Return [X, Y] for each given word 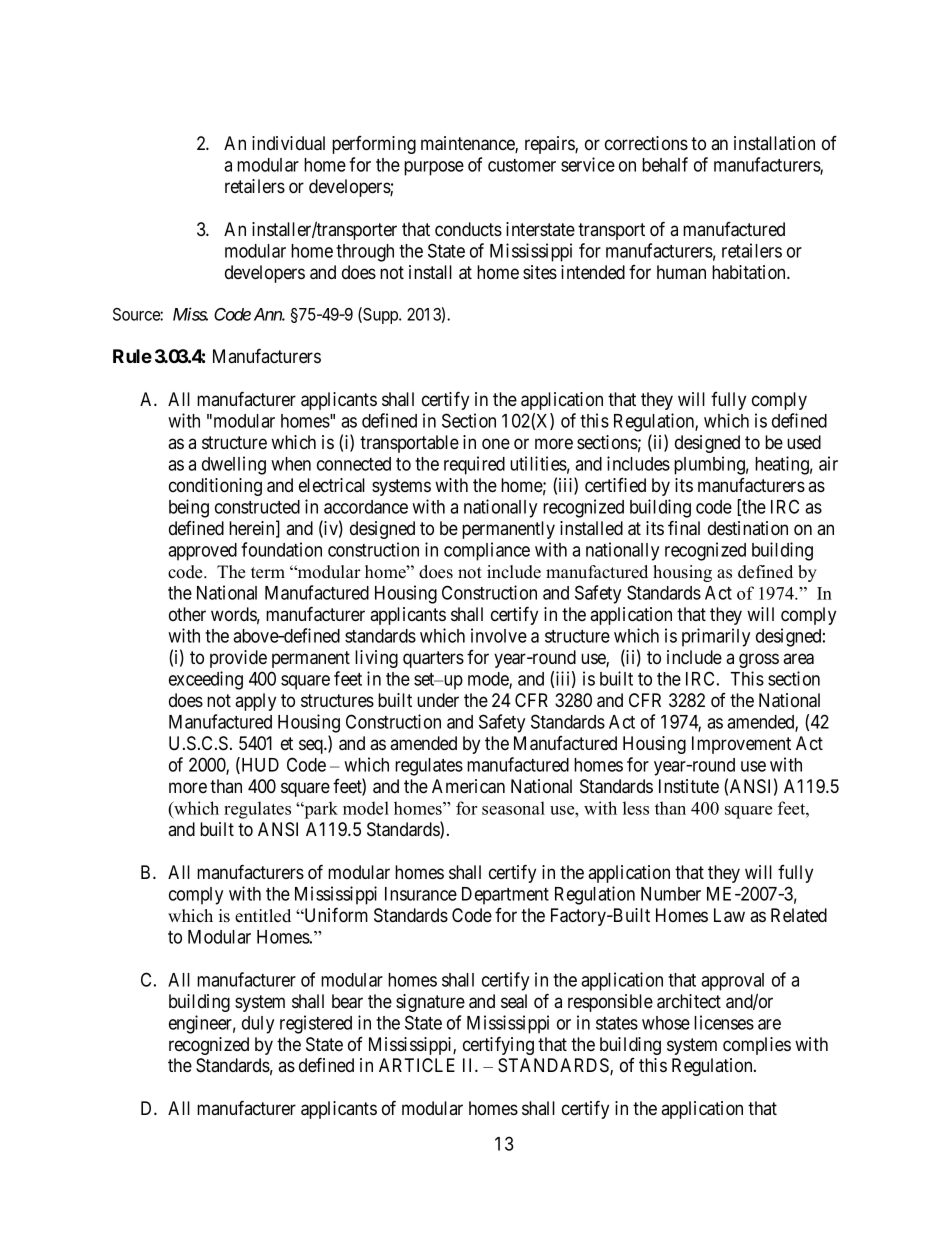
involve [499, 635]
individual [288, 143]
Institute [689, 786]
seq [312, 746]
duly [258, 1025]
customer [522, 165]
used [804, 442]
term [268, 573]
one [496, 444]
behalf [665, 164]
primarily [716, 637]
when [291, 464]
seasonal [513, 808]
